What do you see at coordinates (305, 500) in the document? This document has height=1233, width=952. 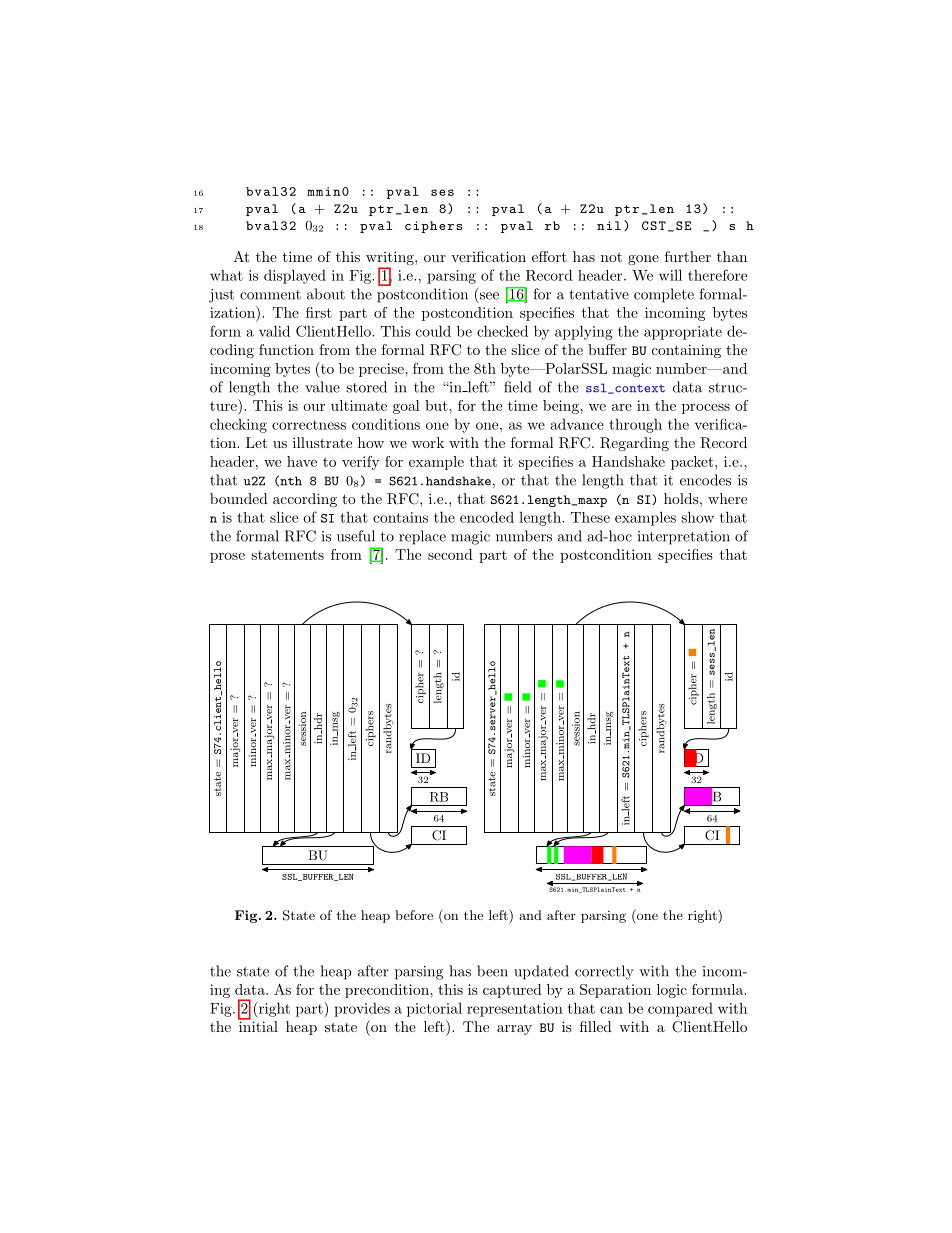 I see `according` at bounding box center [305, 500].
